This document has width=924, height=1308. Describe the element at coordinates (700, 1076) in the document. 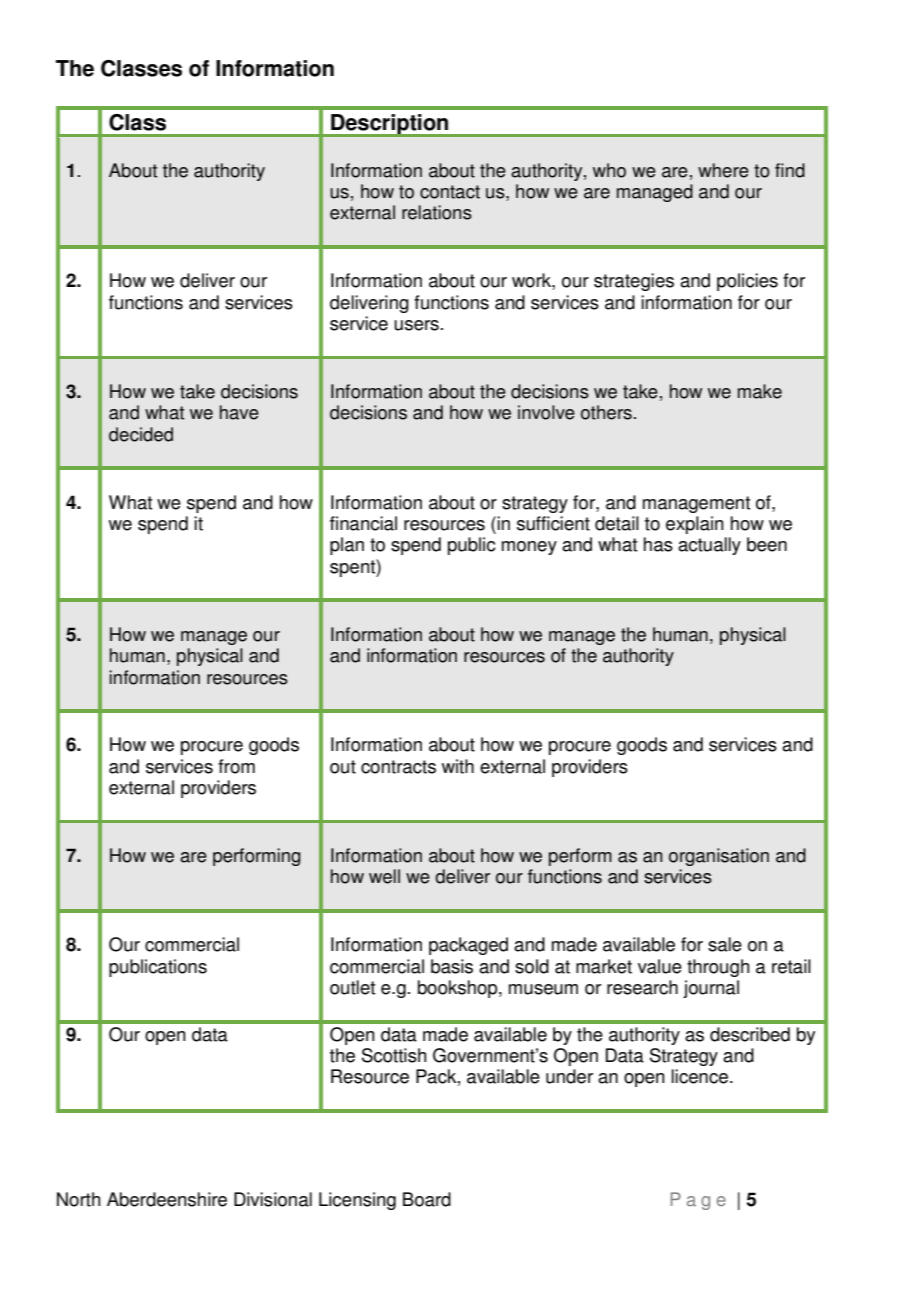

I see `licence` at that location.
